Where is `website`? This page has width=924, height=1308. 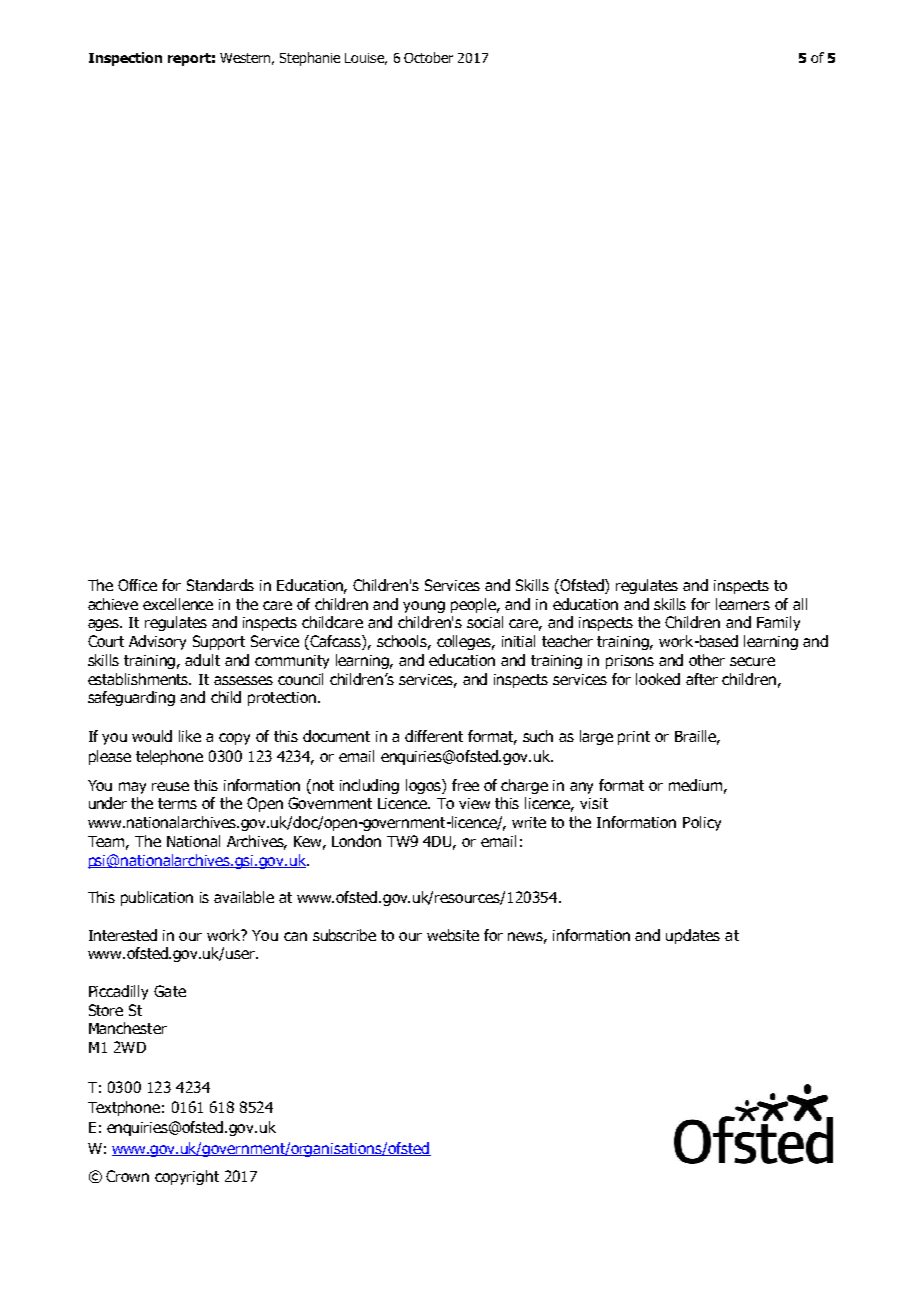
website is located at coordinates (453, 935).
